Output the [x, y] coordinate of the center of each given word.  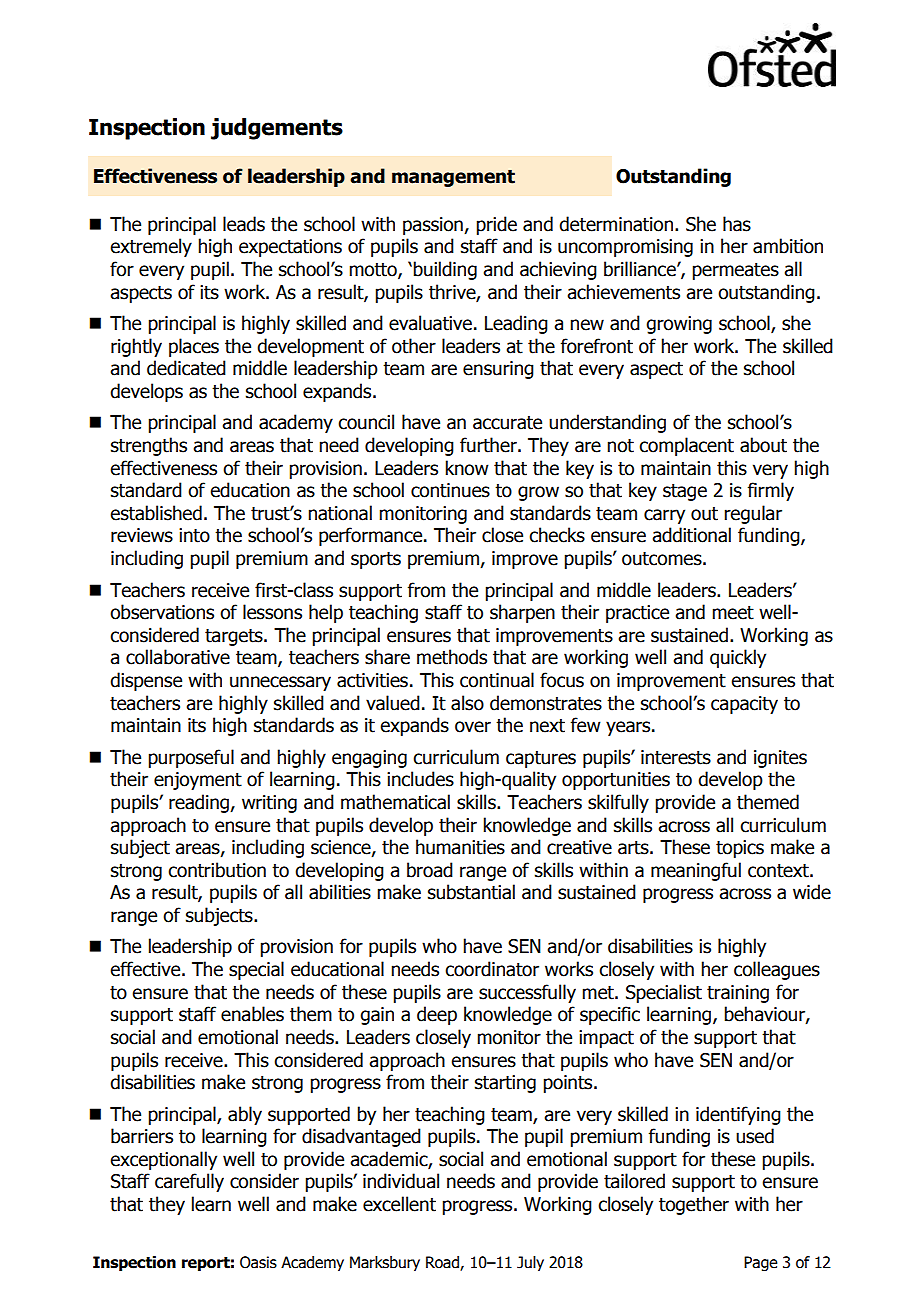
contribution [217, 870]
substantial [471, 892]
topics [740, 849]
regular [753, 514]
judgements [277, 129]
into [194, 535]
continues [450, 490]
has [737, 224]
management [453, 178]
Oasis [258, 1262]
